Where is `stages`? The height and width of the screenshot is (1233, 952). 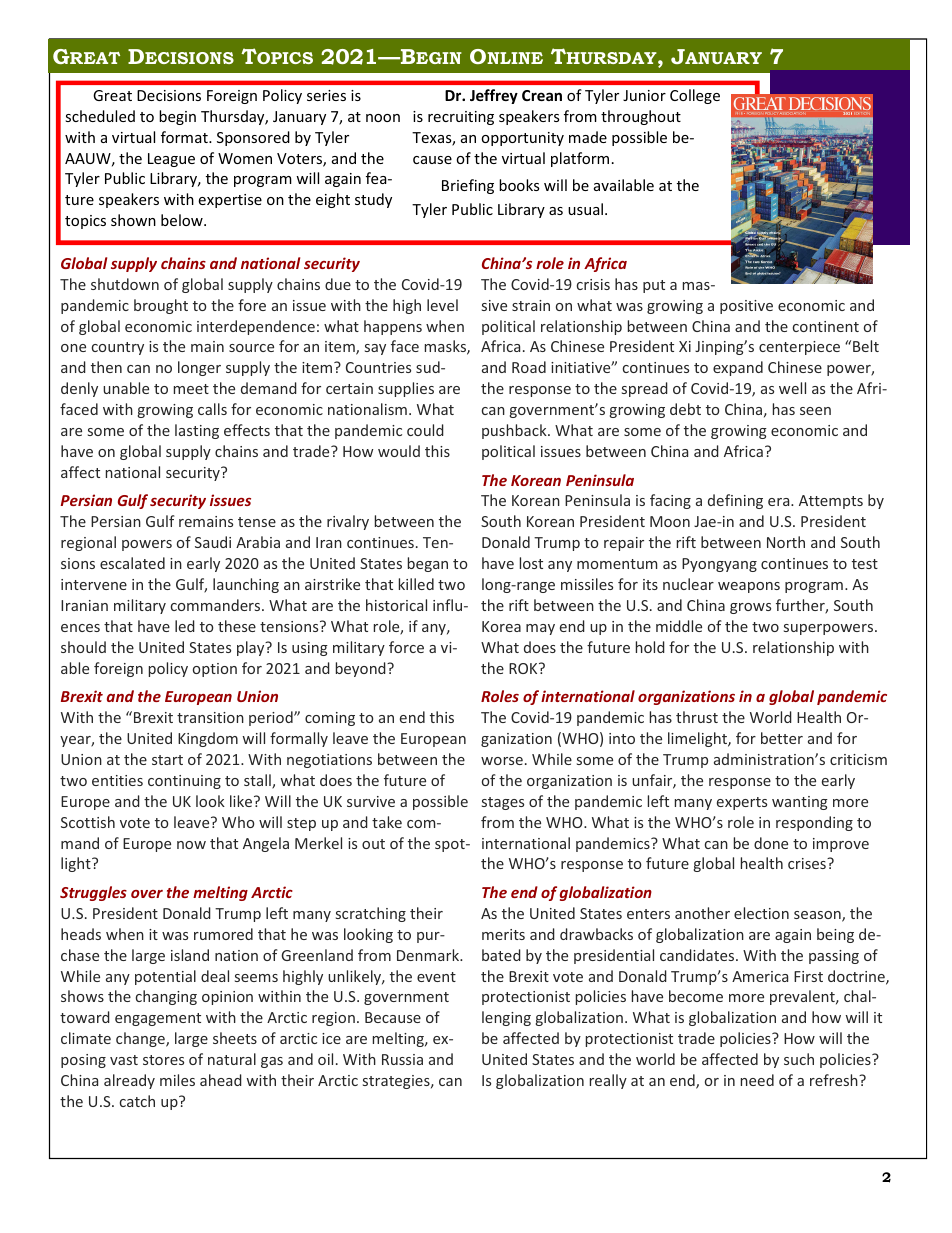
stages is located at coordinates (503, 803).
